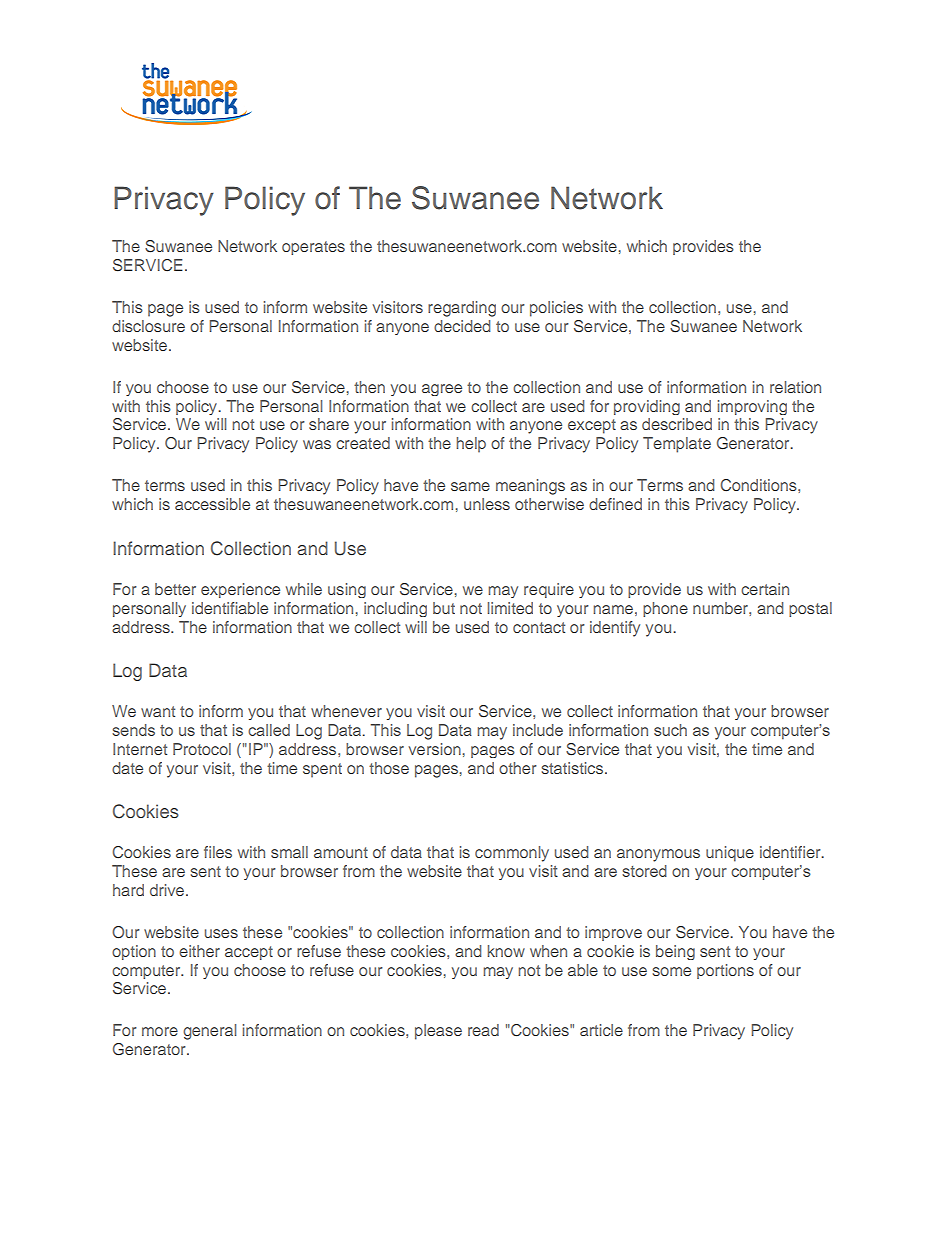 Image resolution: width=952 pixels, height=1233 pixels. I want to click on operates, so click(313, 248).
